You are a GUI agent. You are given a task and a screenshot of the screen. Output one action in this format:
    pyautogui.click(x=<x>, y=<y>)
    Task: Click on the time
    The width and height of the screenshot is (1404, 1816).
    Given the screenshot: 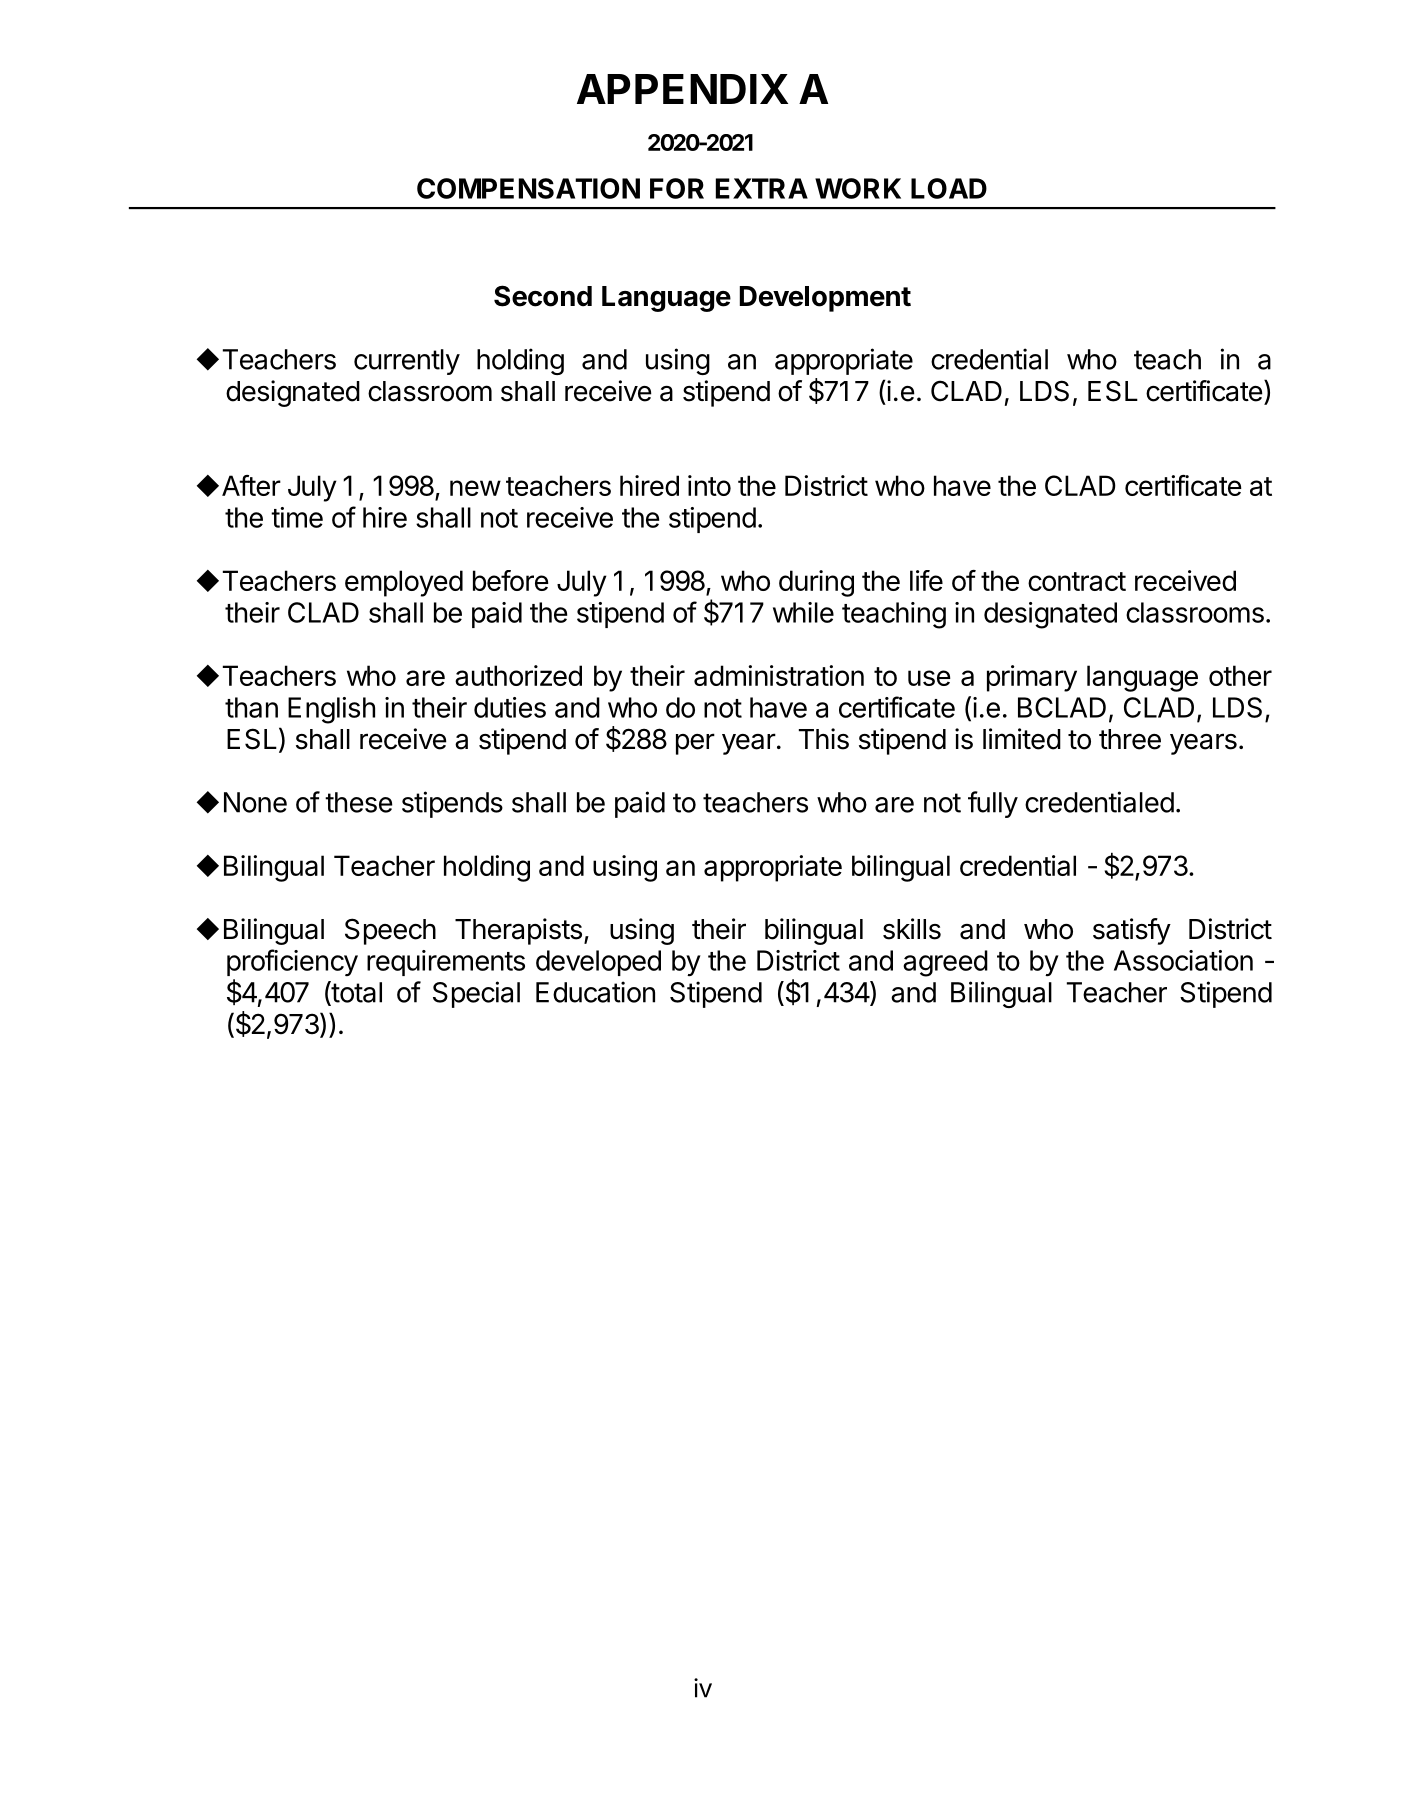 What is the action you would take?
    pyautogui.click(x=297, y=517)
